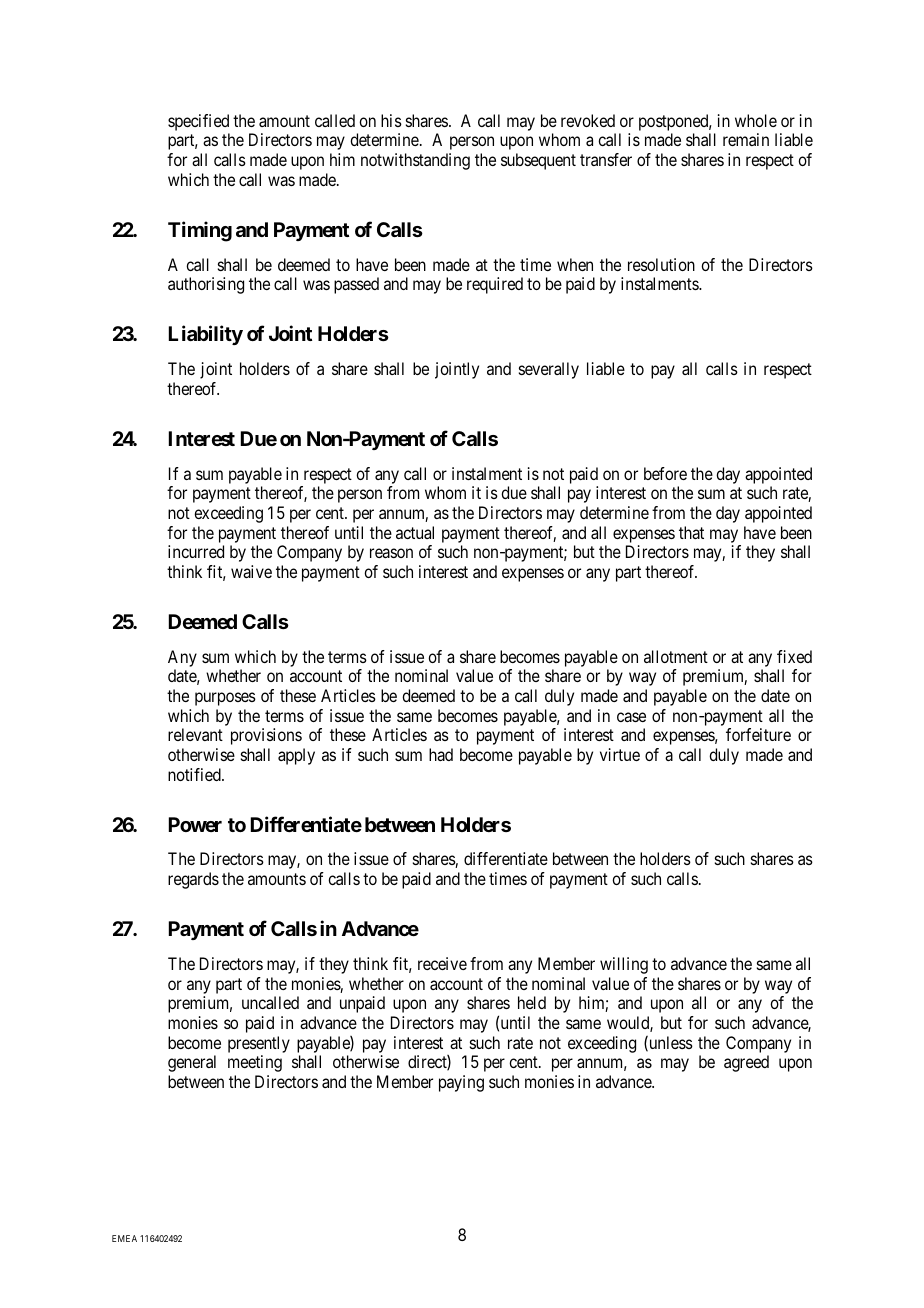 The height and width of the page is (1308, 924). What do you see at coordinates (461, 1083) in the page?
I see `paying` at bounding box center [461, 1083].
